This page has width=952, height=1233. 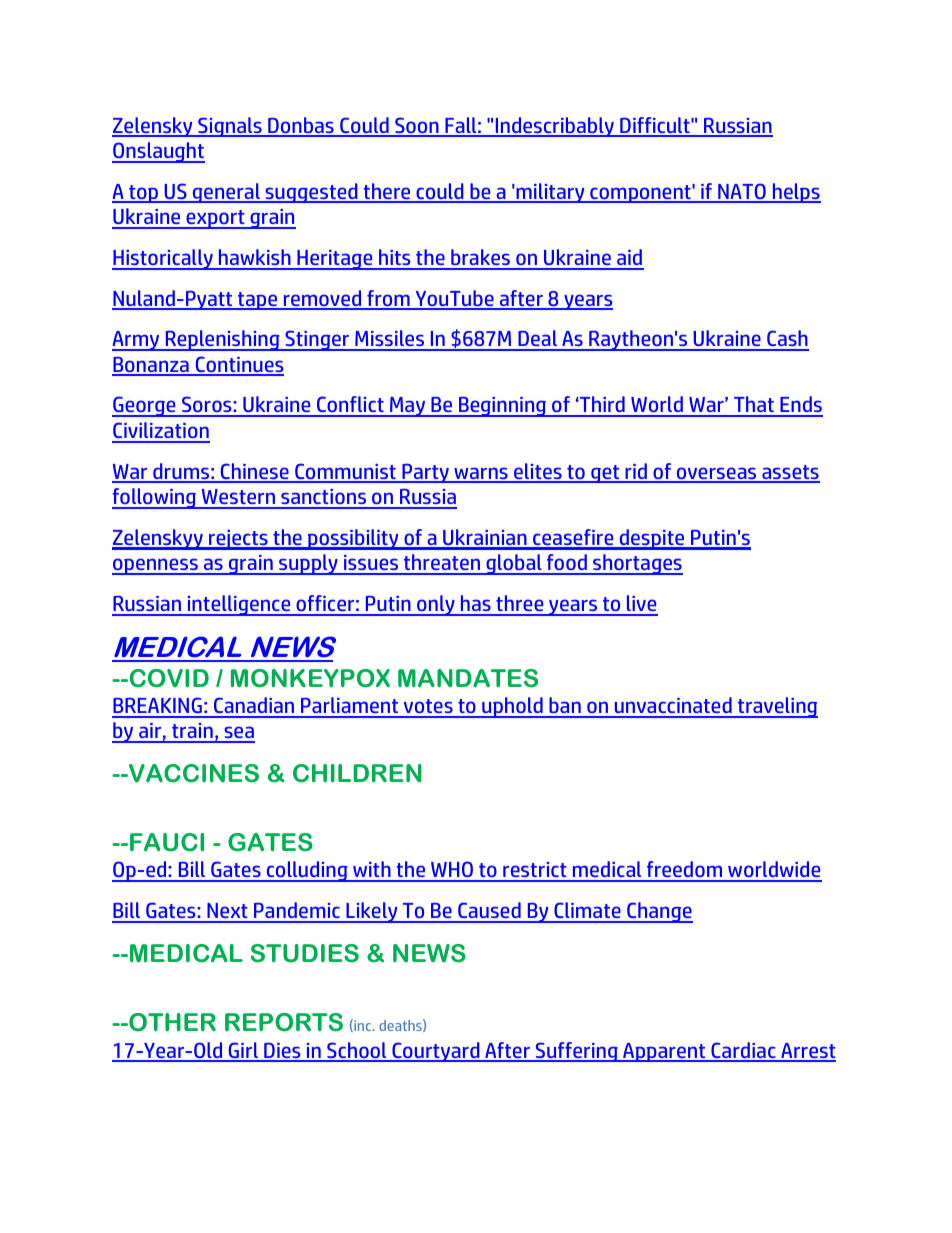 What do you see at coordinates (417, 126) in the page?
I see `Soon` at bounding box center [417, 126].
